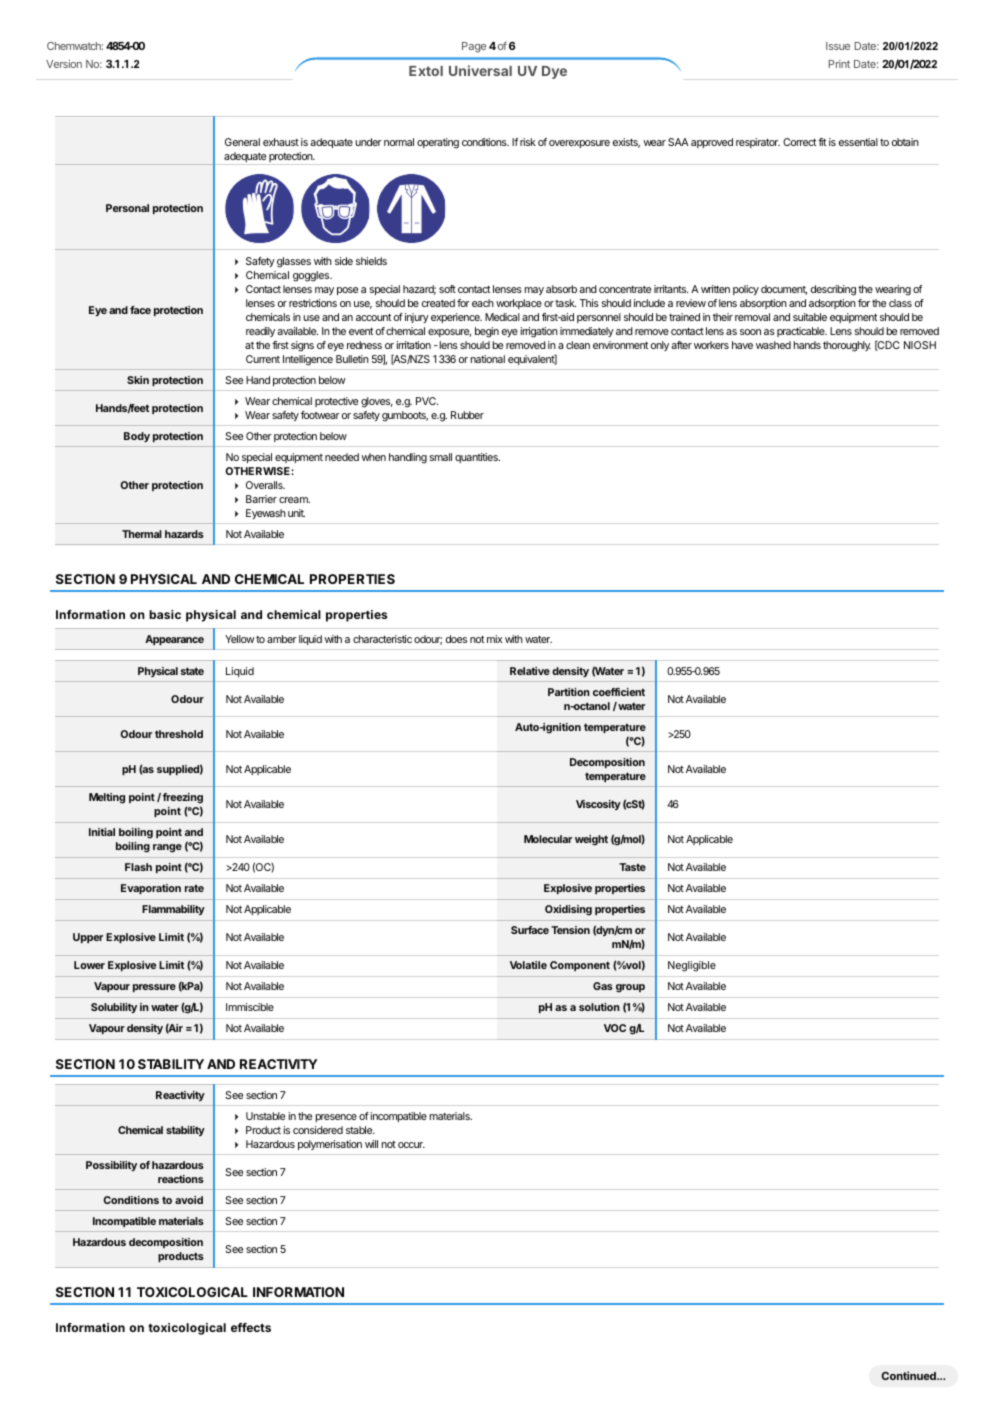 The height and width of the page is (1407, 994). What do you see at coordinates (477, 458) in the page?
I see `quantities` at bounding box center [477, 458].
